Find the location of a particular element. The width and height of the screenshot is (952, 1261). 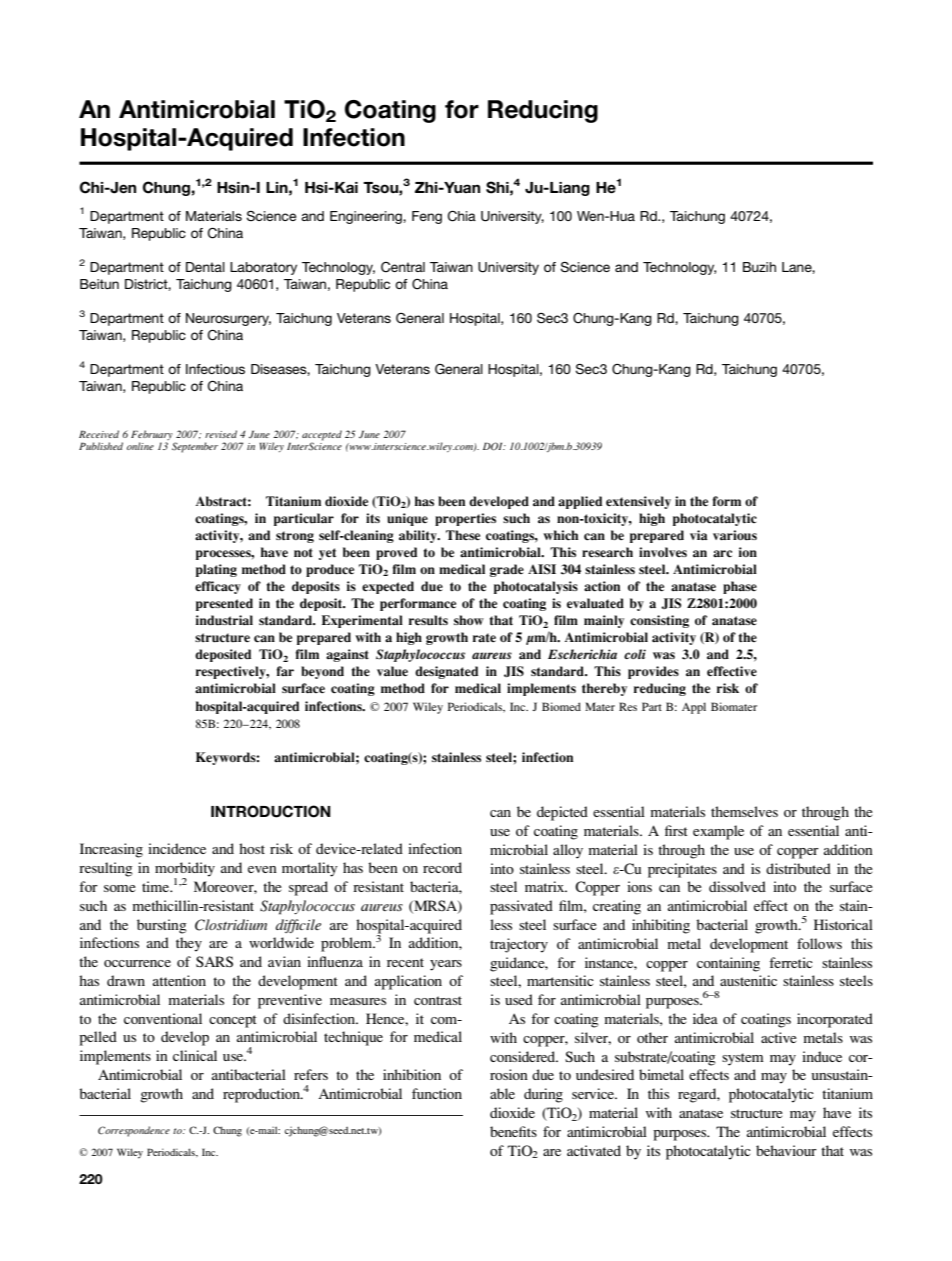

extensively is located at coordinates (638, 502).
